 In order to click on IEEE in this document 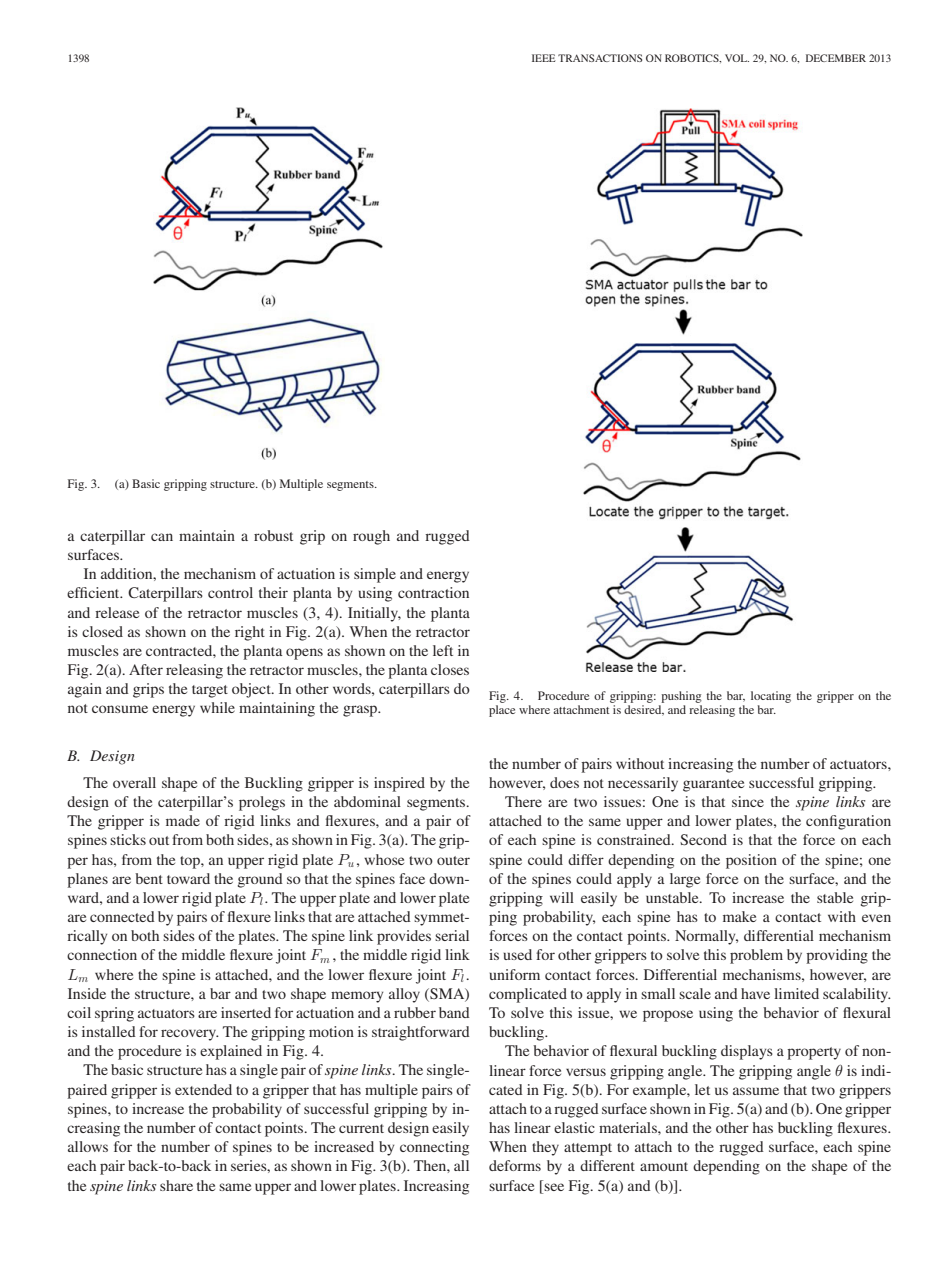, I will do `click(544, 58)`.
